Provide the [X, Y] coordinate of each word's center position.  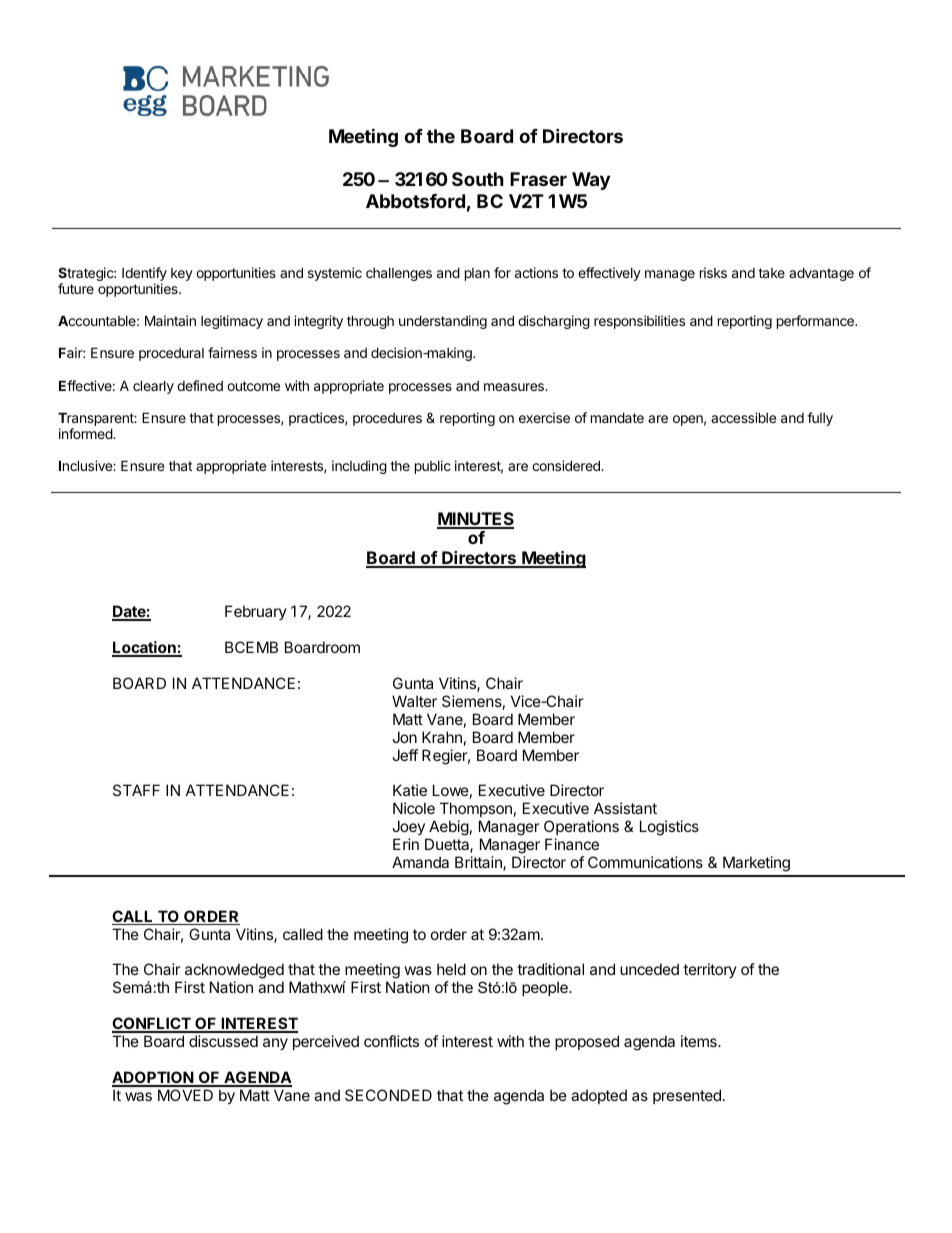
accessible [743, 417]
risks [713, 272]
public [433, 467]
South [478, 179]
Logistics [669, 828]
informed [86, 433]
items [700, 1041]
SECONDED [388, 1095]
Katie [410, 790]
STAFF [136, 790]
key [182, 274]
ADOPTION [153, 1078]
